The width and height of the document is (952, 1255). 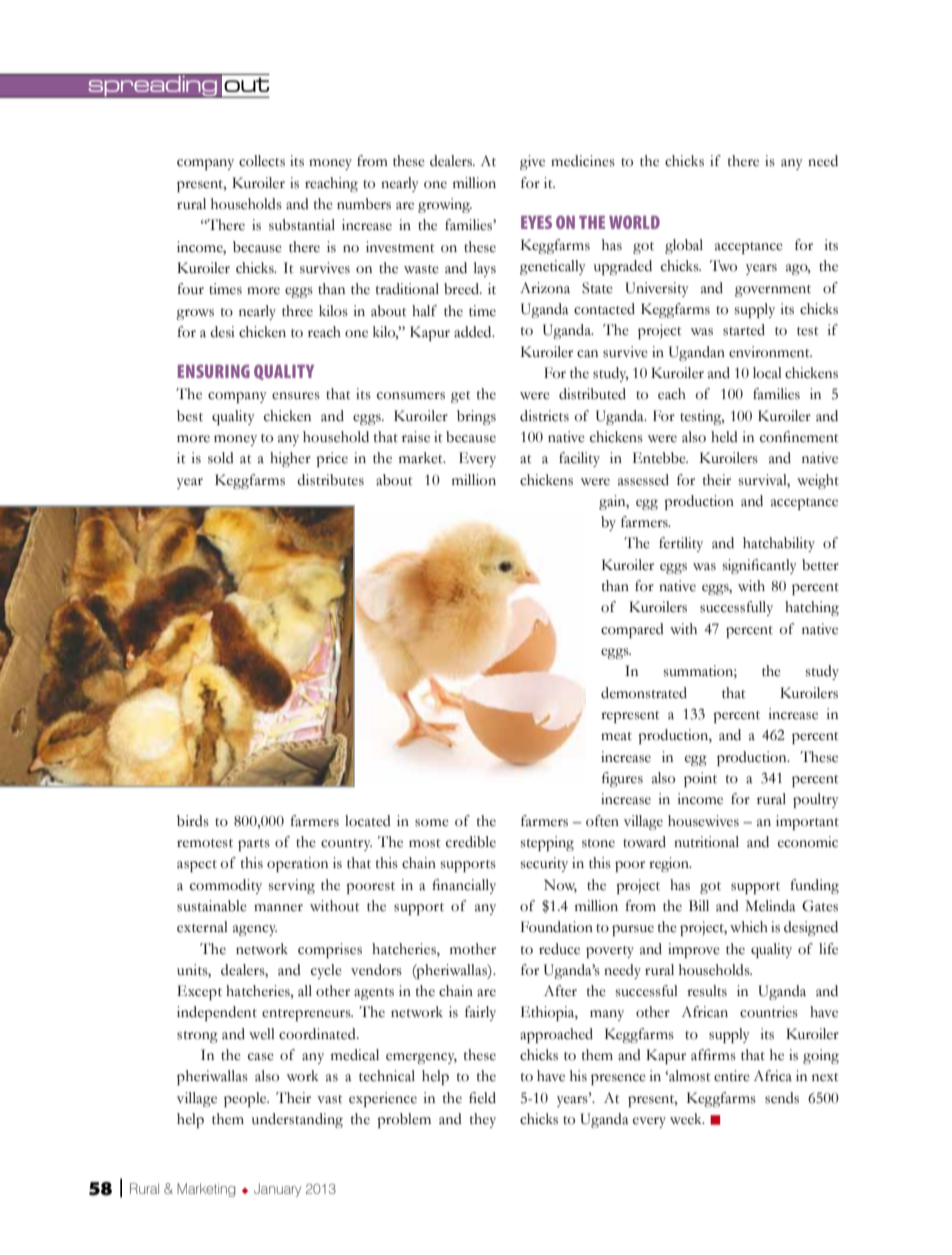 What do you see at coordinates (193, 821) in the document?
I see `birds` at bounding box center [193, 821].
